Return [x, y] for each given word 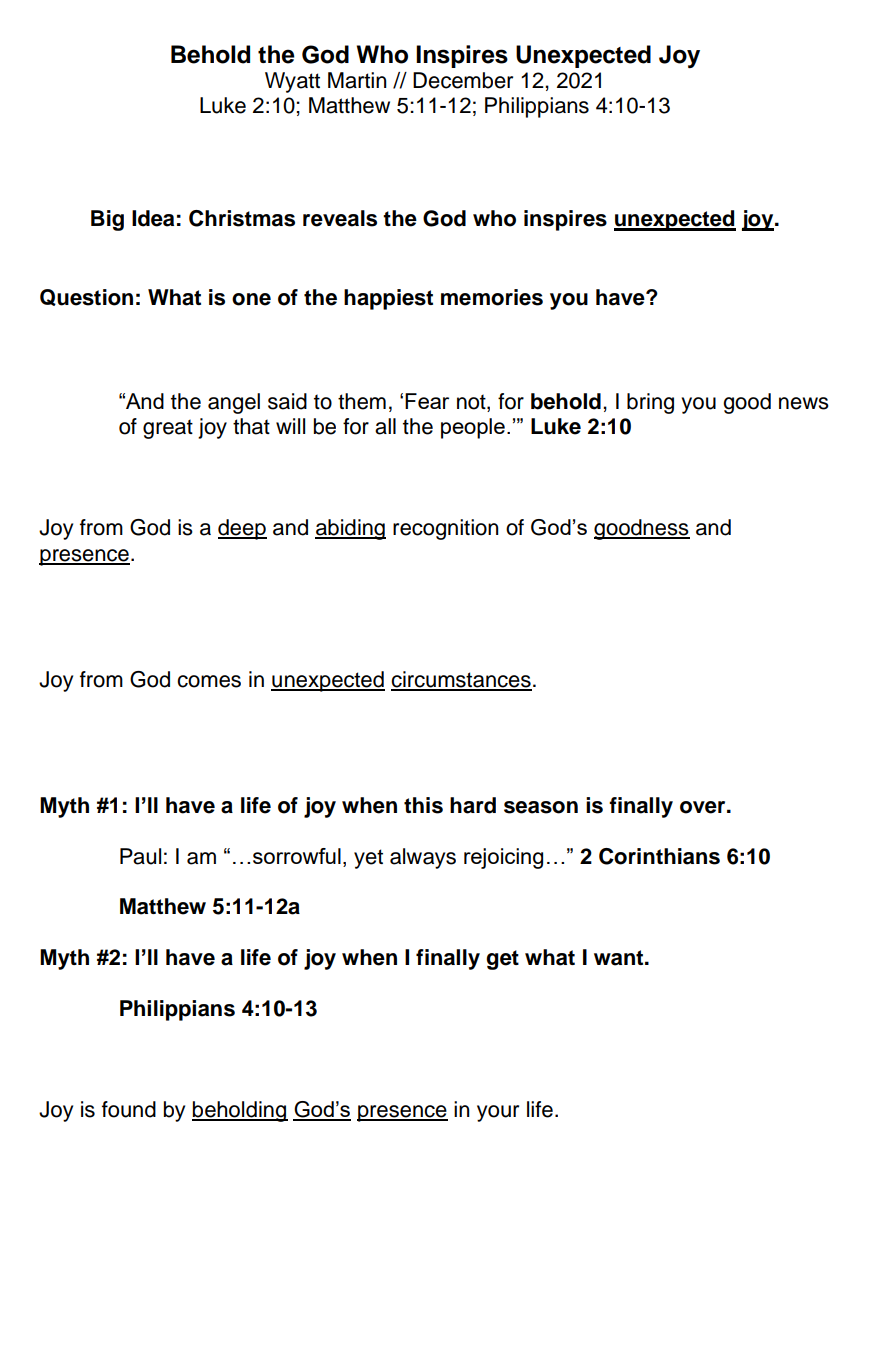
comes [209, 681]
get [502, 960]
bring [650, 403]
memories [492, 297]
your [498, 1113]
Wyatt [292, 82]
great [168, 429]
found [129, 1109]
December [463, 80]
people [473, 428]
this [423, 805]
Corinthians [659, 856]
